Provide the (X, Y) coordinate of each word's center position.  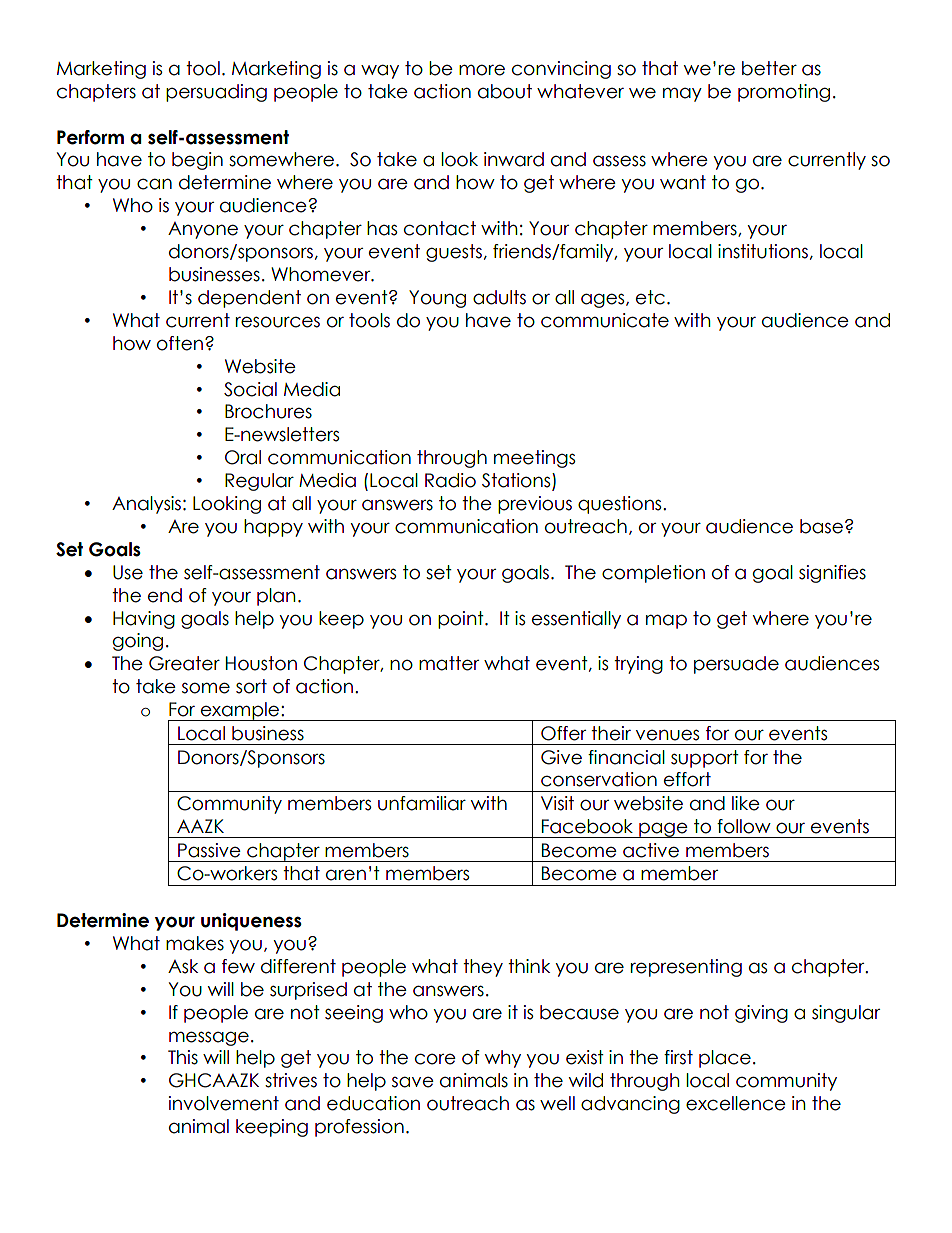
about (505, 91)
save (413, 1082)
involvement (224, 1103)
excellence (736, 1103)
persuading (216, 93)
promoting (784, 93)
